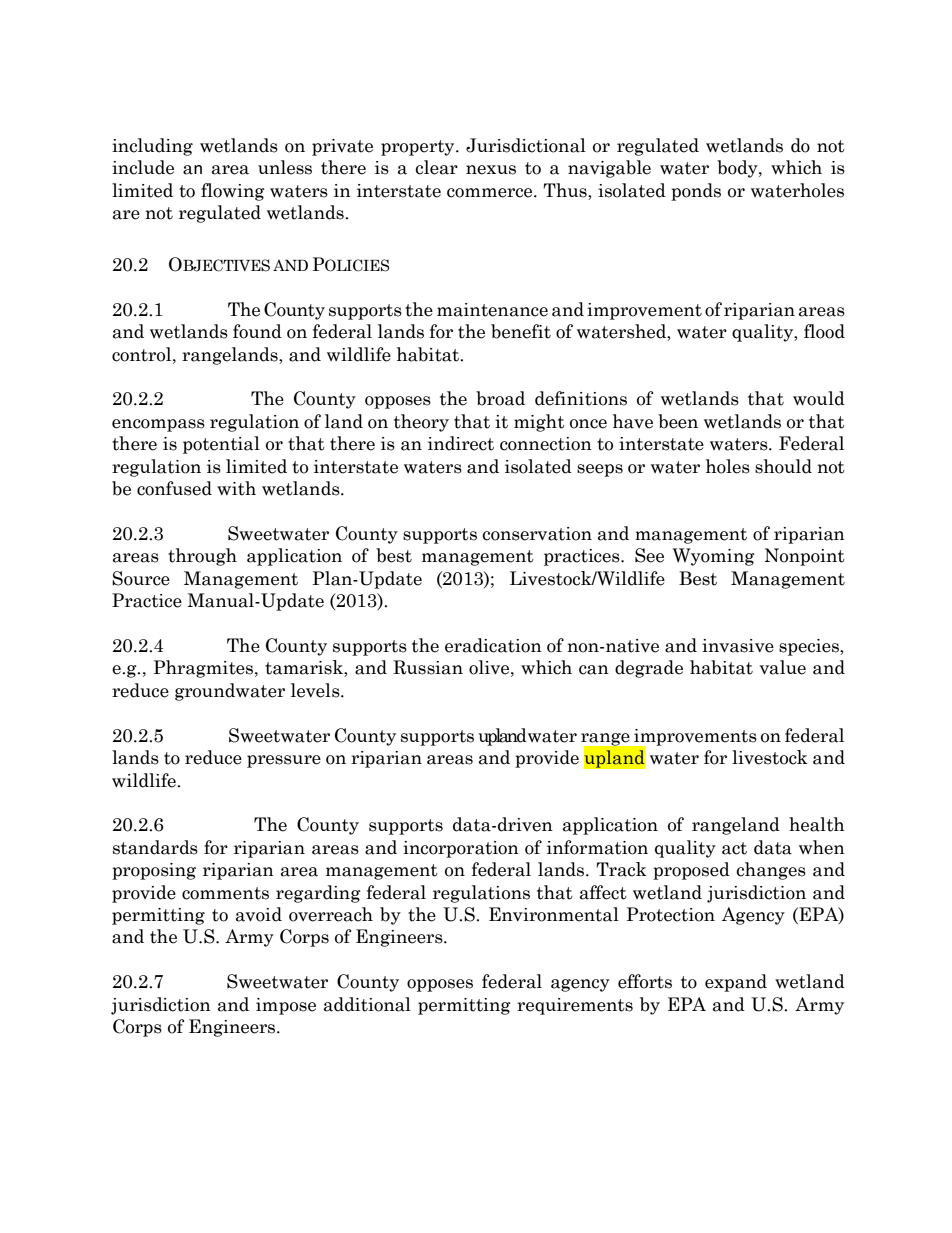  Describe the element at coordinates (738, 169) in the screenshot. I see `body` at that location.
